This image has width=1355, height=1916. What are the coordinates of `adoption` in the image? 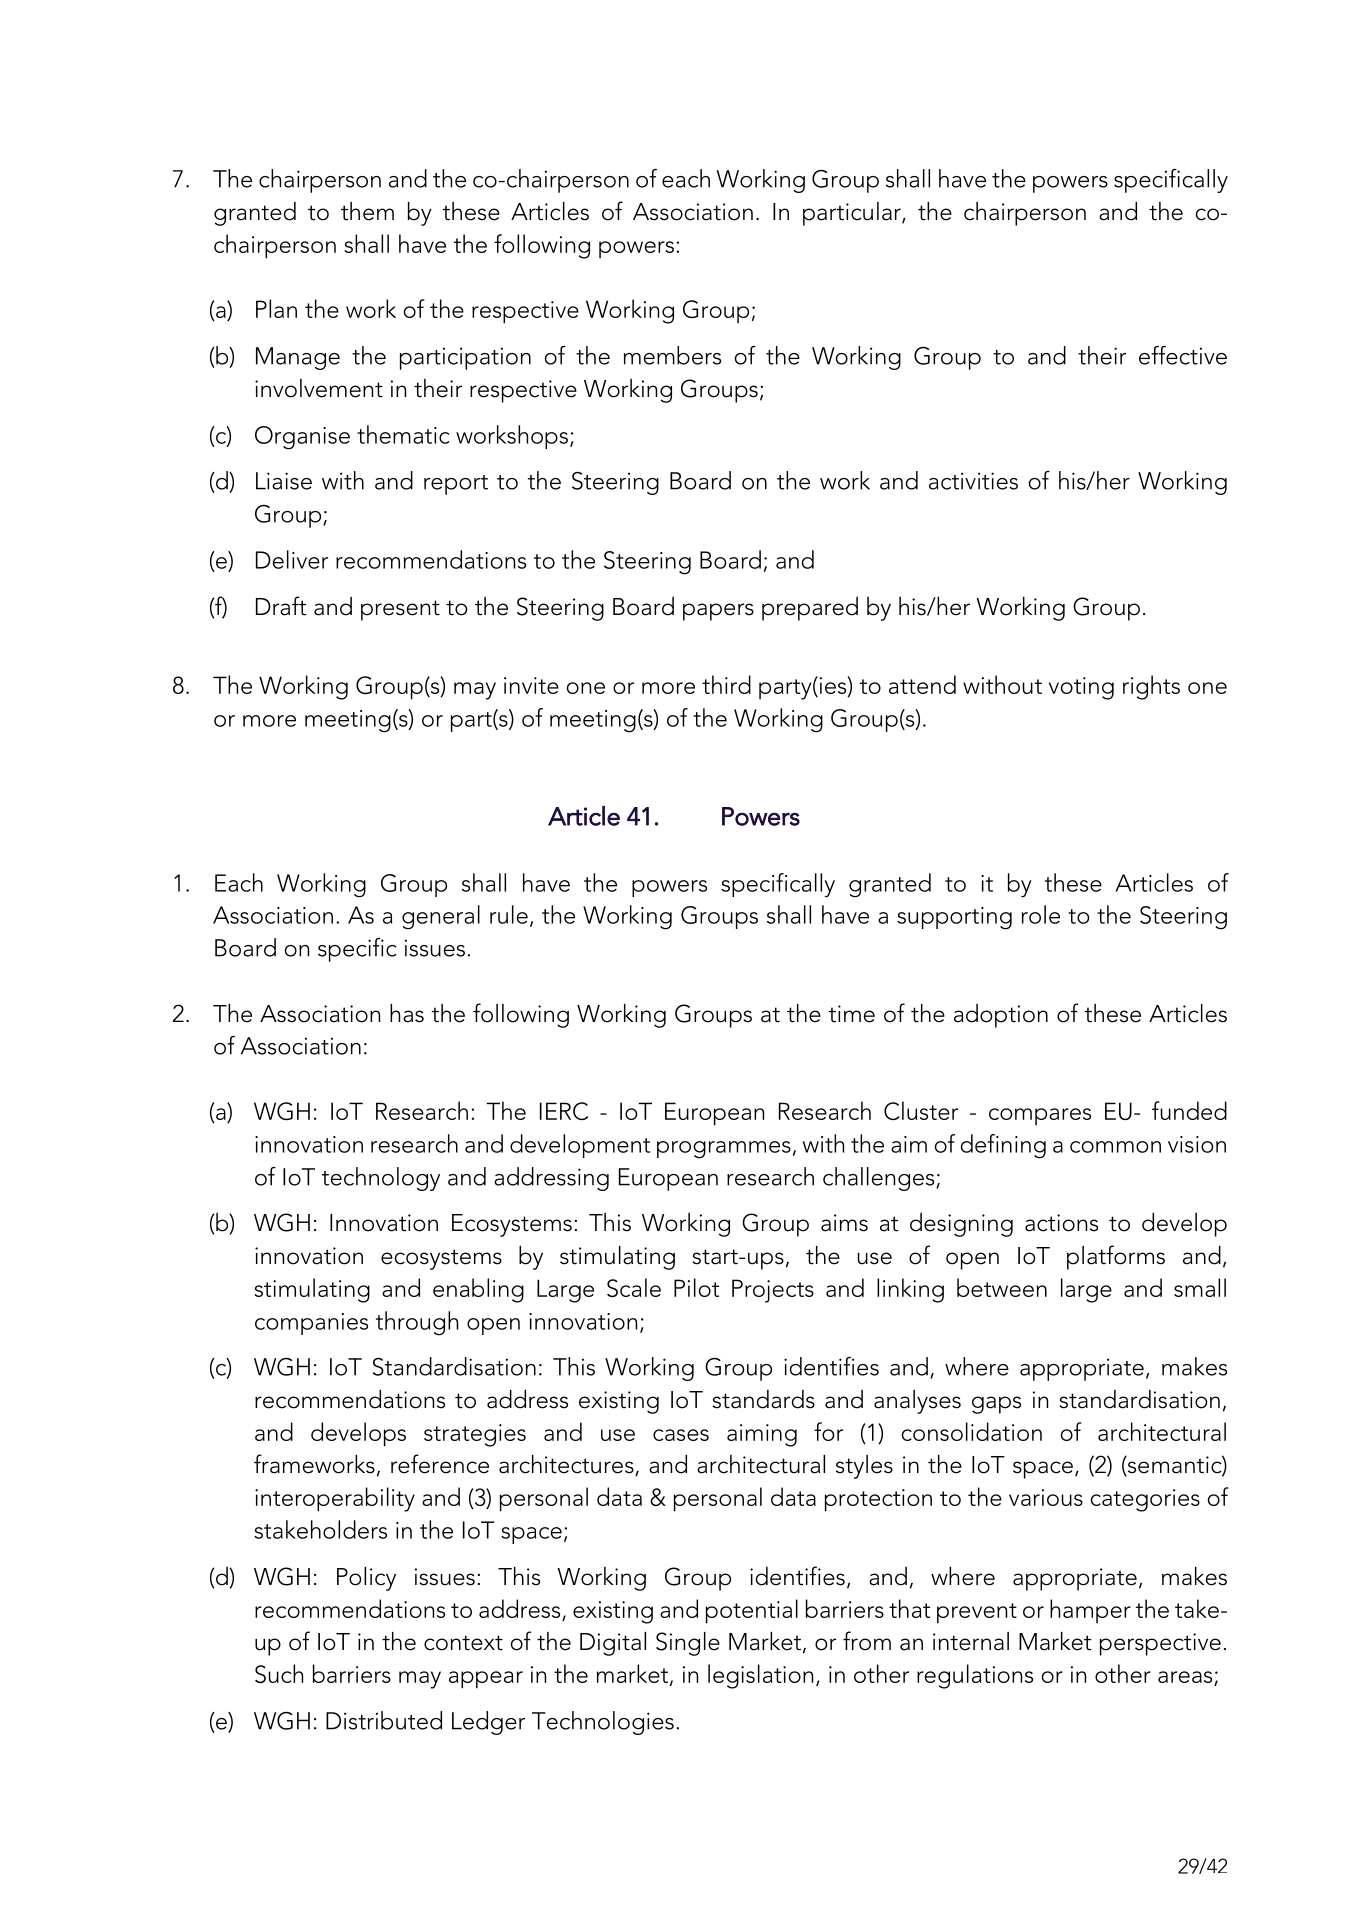 It's located at (1001, 1016).
